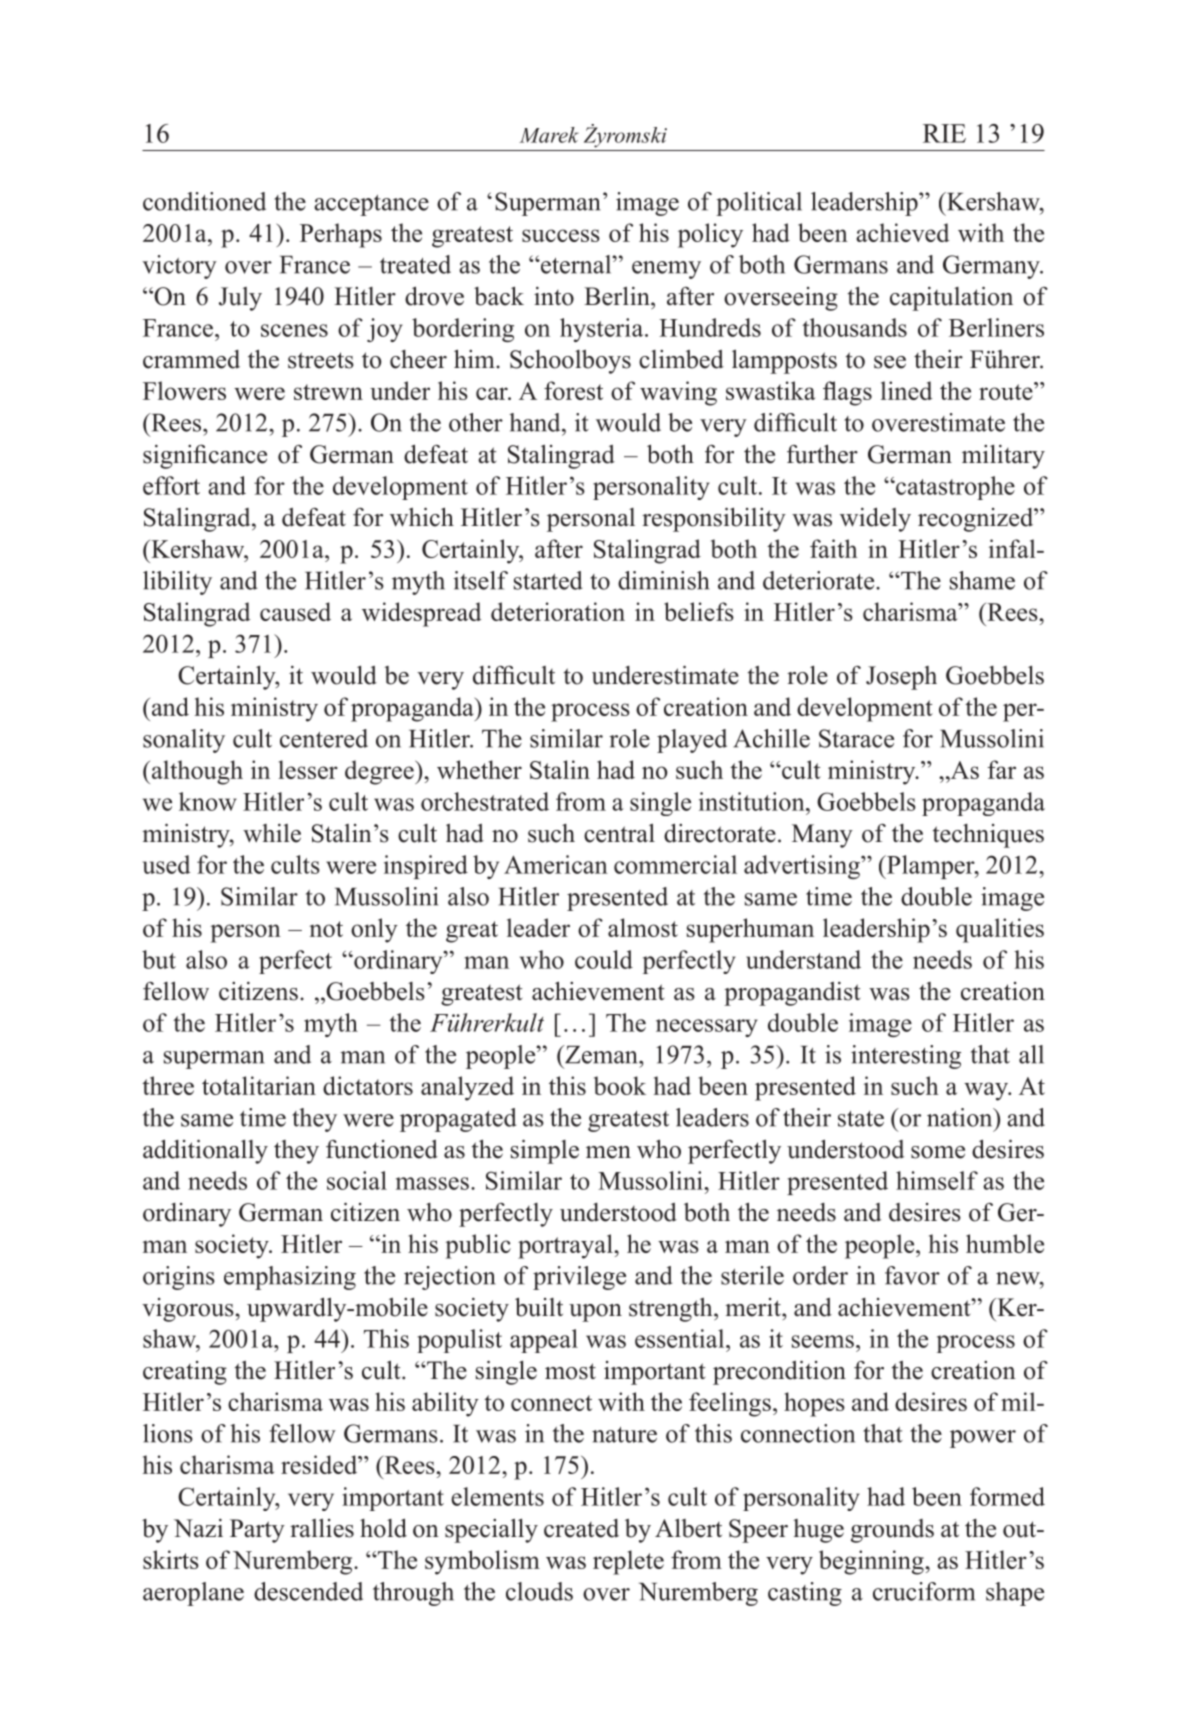 This screenshot has height=1720, width=1187. I want to click on RIE, so click(944, 133).
